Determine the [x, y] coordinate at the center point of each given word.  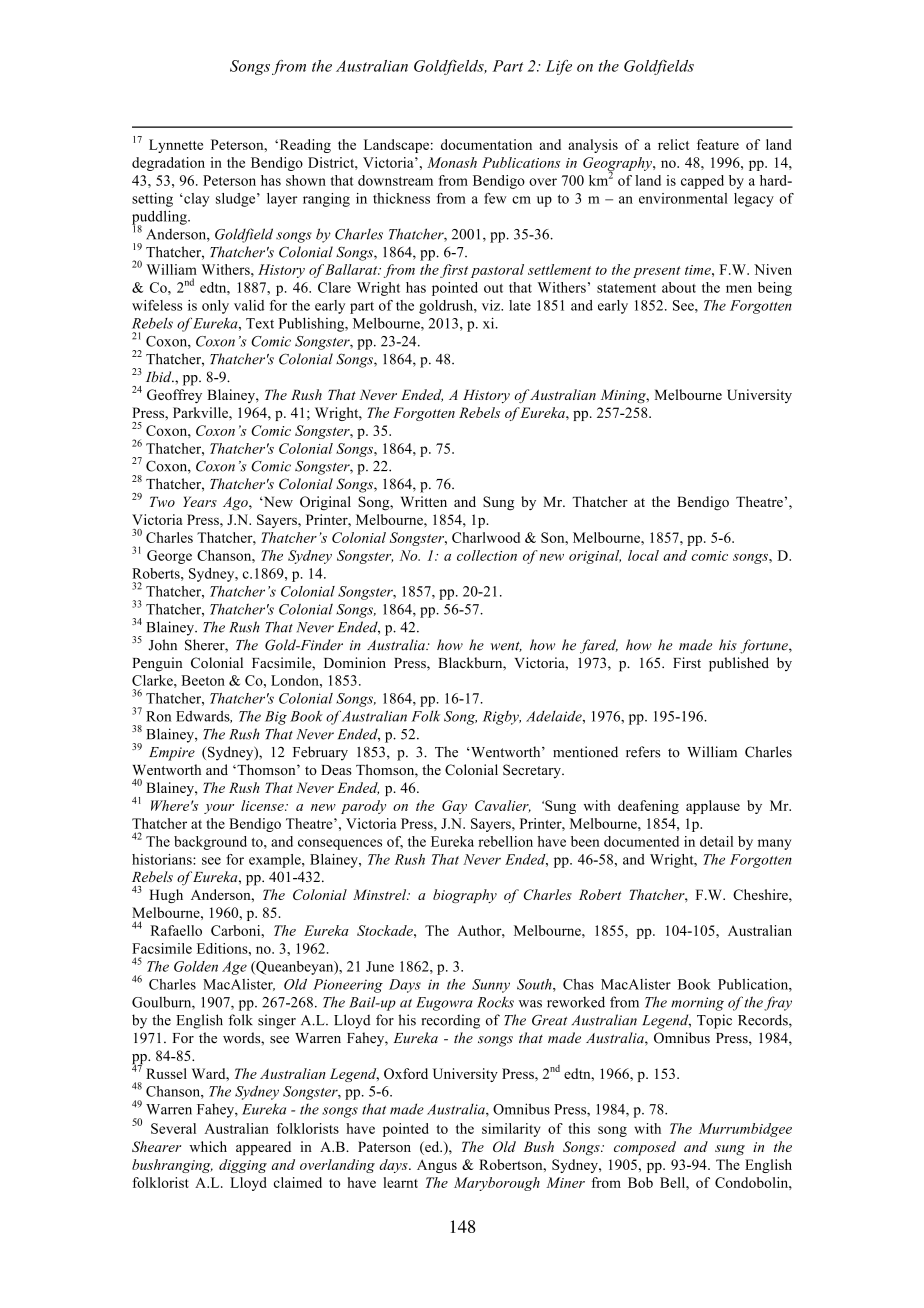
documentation [486, 144]
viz [492, 305]
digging [243, 1166]
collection [487, 555]
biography [465, 896]
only [215, 307]
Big [276, 718]
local [643, 555]
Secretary [533, 771]
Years [200, 501]
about [679, 287]
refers [643, 752]
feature [718, 144]
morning [697, 1004]
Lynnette [176, 146]
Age [234, 968]
